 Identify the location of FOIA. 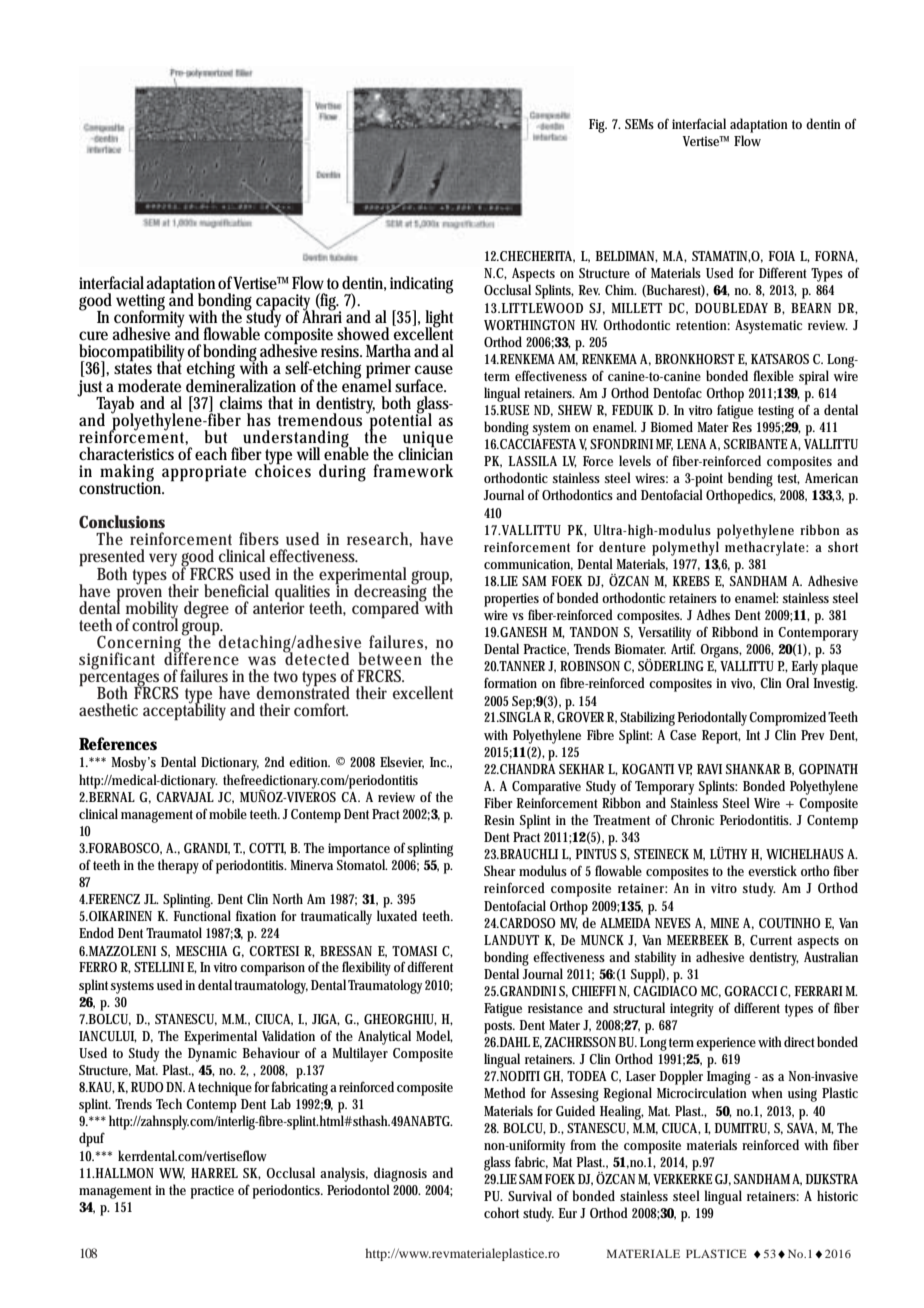
(782, 256).
